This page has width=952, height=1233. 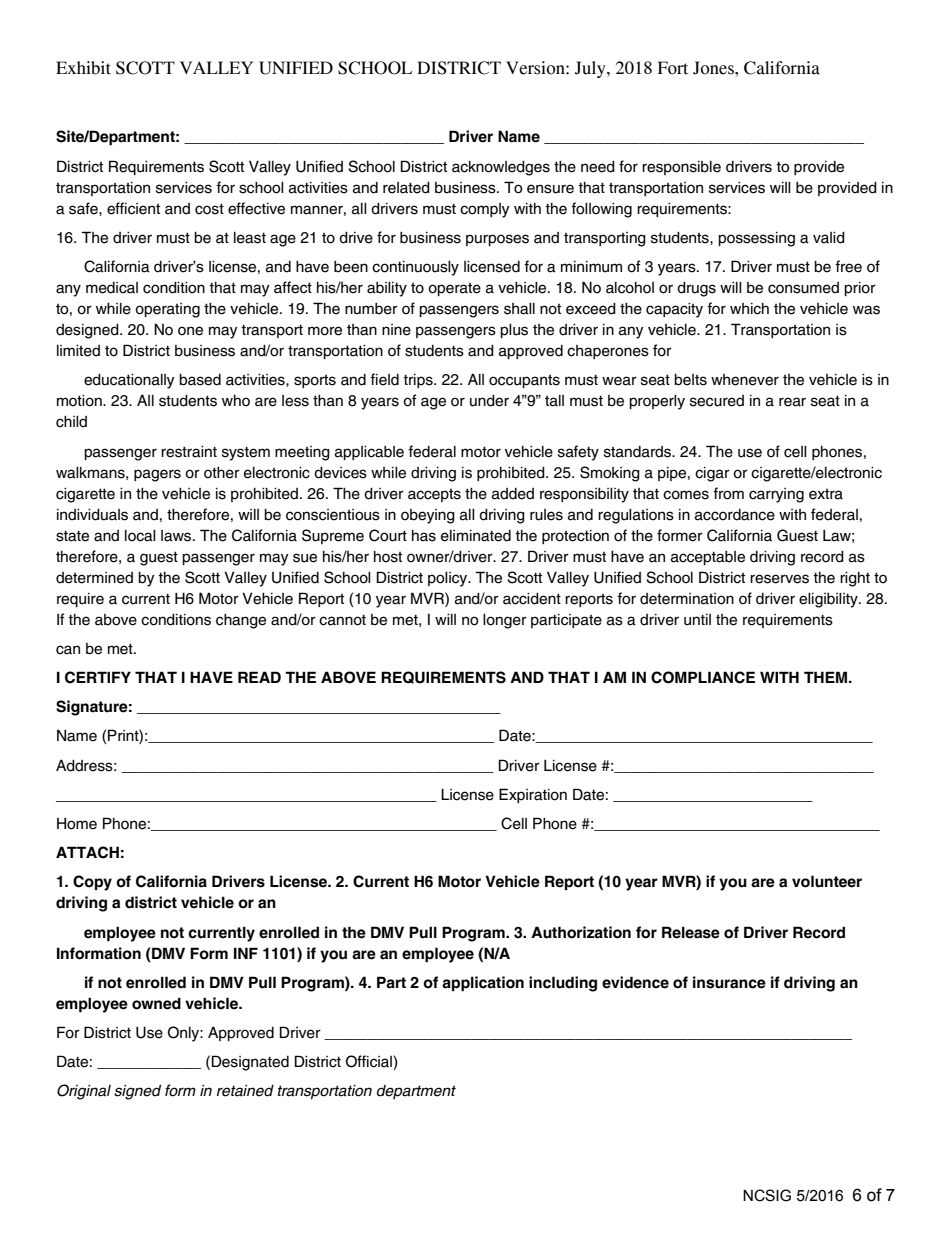 I want to click on policy, so click(x=449, y=579).
